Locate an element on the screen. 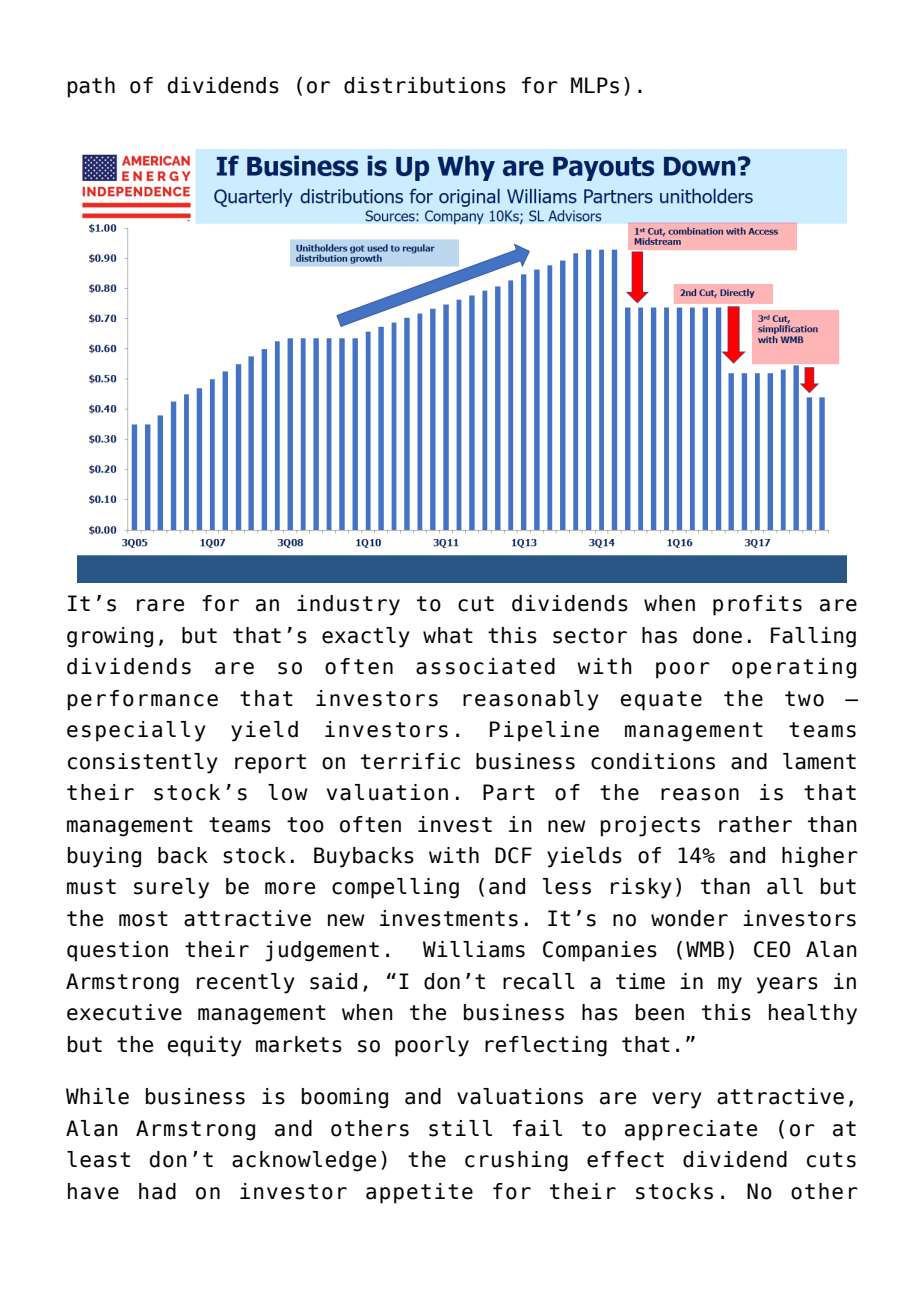 The width and height of the screenshot is (924, 1308). done is located at coordinates (717, 635).
